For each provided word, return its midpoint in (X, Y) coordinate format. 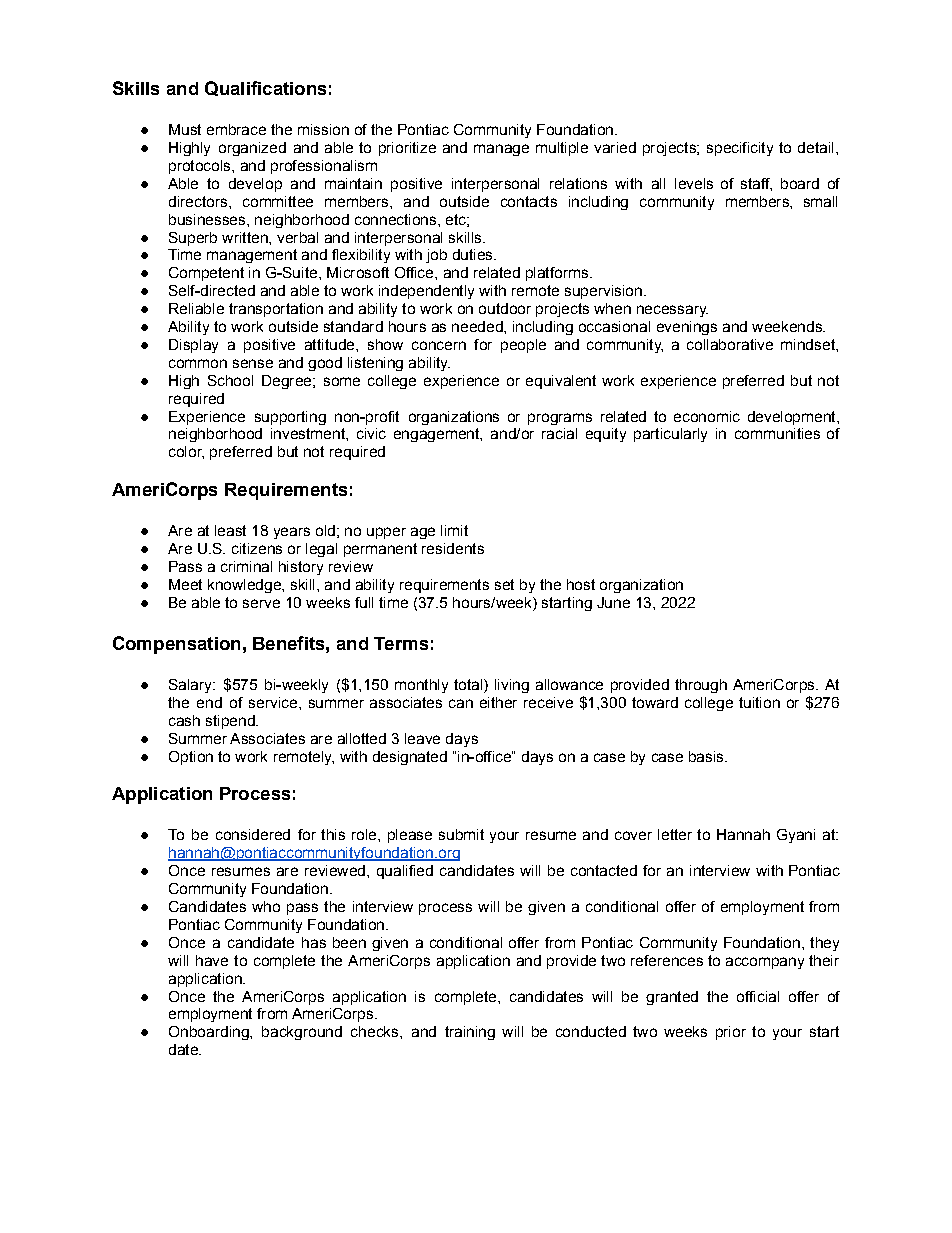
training (470, 1033)
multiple (562, 149)
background (302, 1033)
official (758, 996)
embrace (236, 129)
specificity (740, 149)
